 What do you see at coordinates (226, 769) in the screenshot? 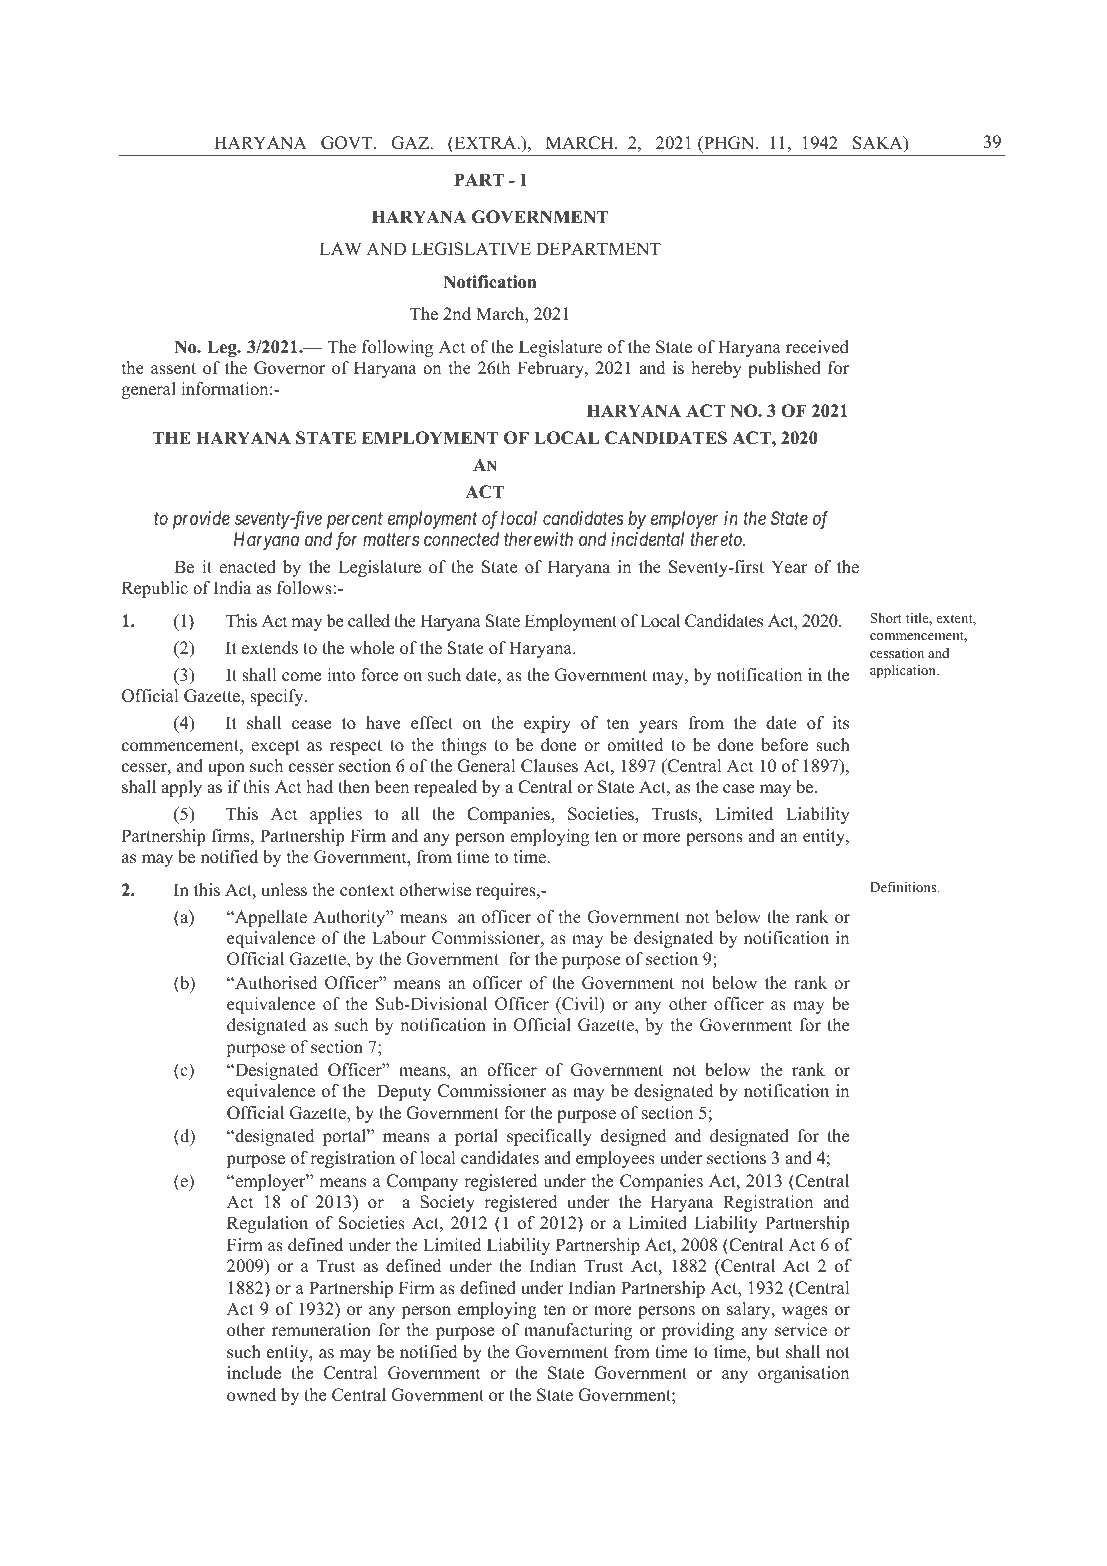
I see `upon` at bounding box center [226, 769].
